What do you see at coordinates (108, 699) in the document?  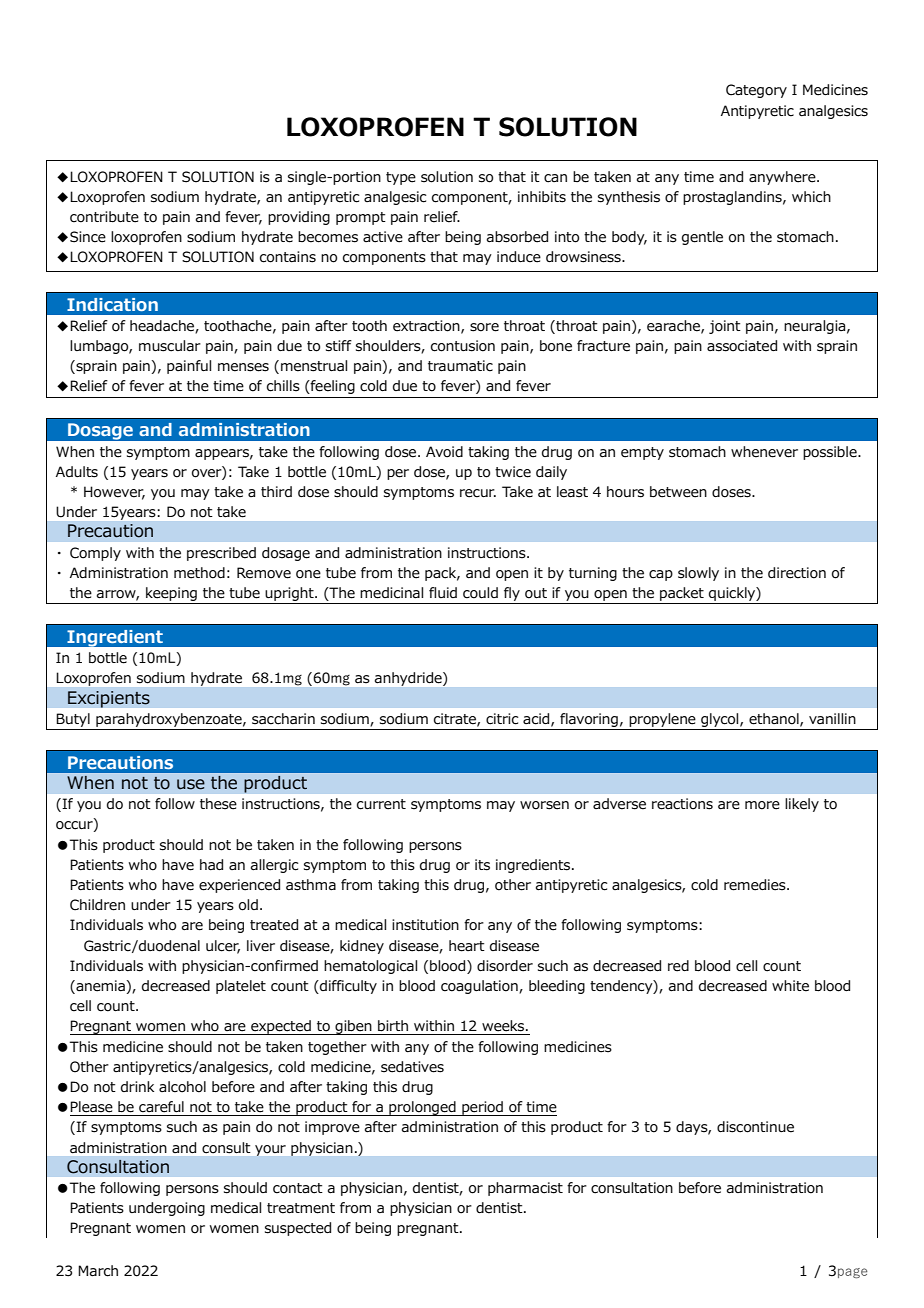 I see `Excipients` at bounding box center [108, 699].
